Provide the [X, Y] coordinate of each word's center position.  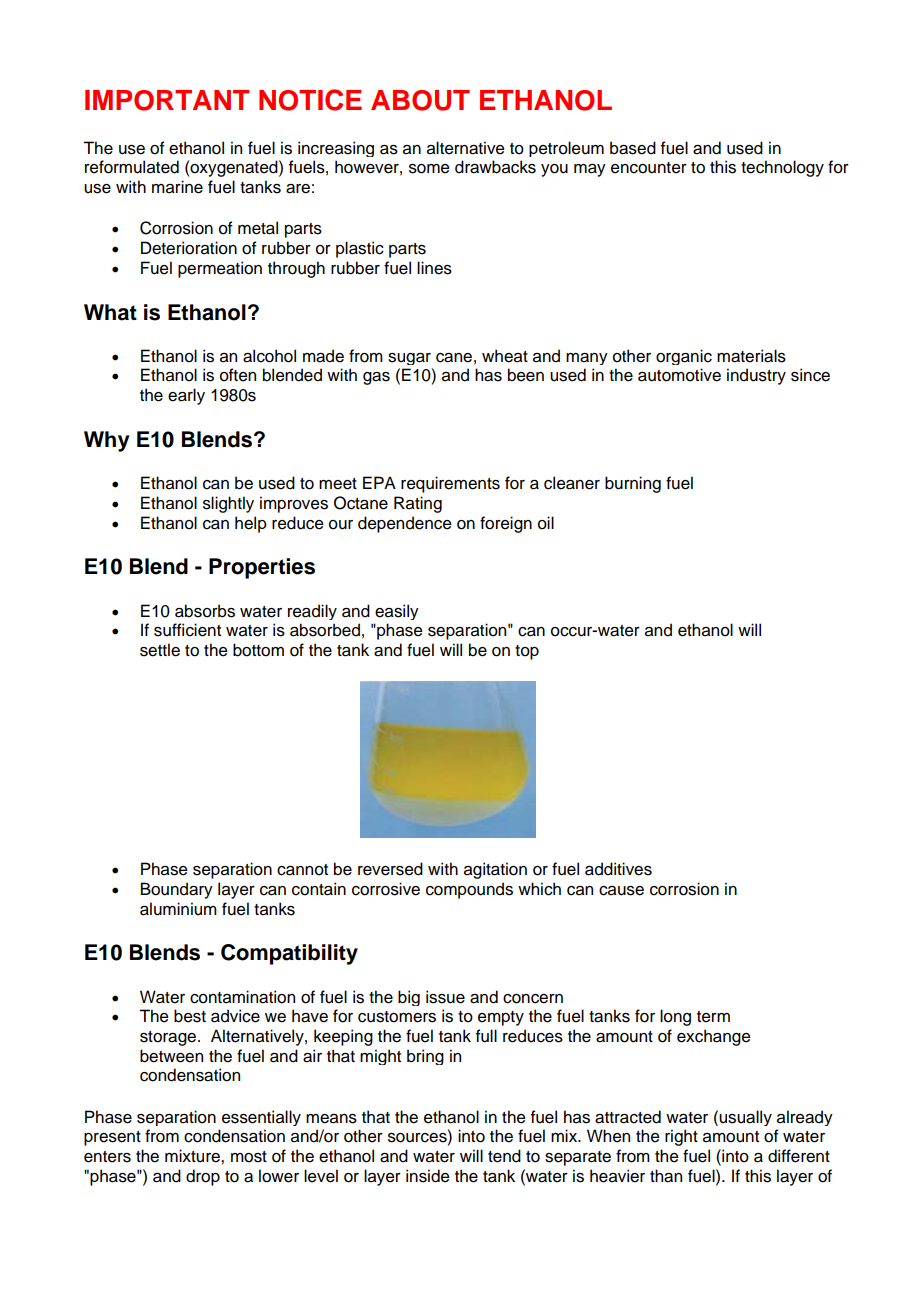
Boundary [177, 890]
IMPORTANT [167, 100]
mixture [193, 1156]
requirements [450, 484]
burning [633, 484]
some [429, 169]
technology [782, 168]
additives [618, 869]
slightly [228, 504]
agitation [495, 870]
